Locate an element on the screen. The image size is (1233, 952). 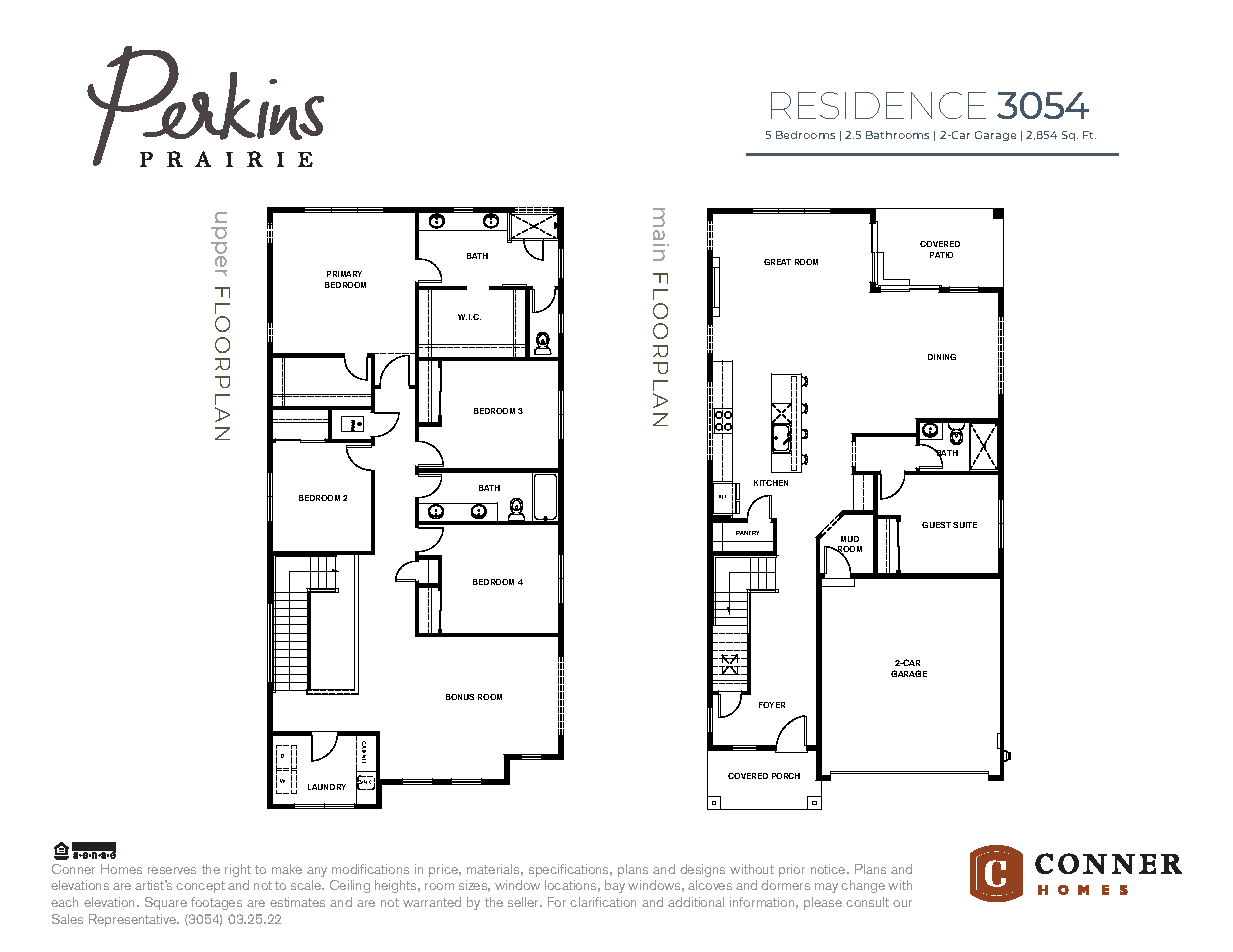
RESIDENCE is located at coordinates (878, 105).
